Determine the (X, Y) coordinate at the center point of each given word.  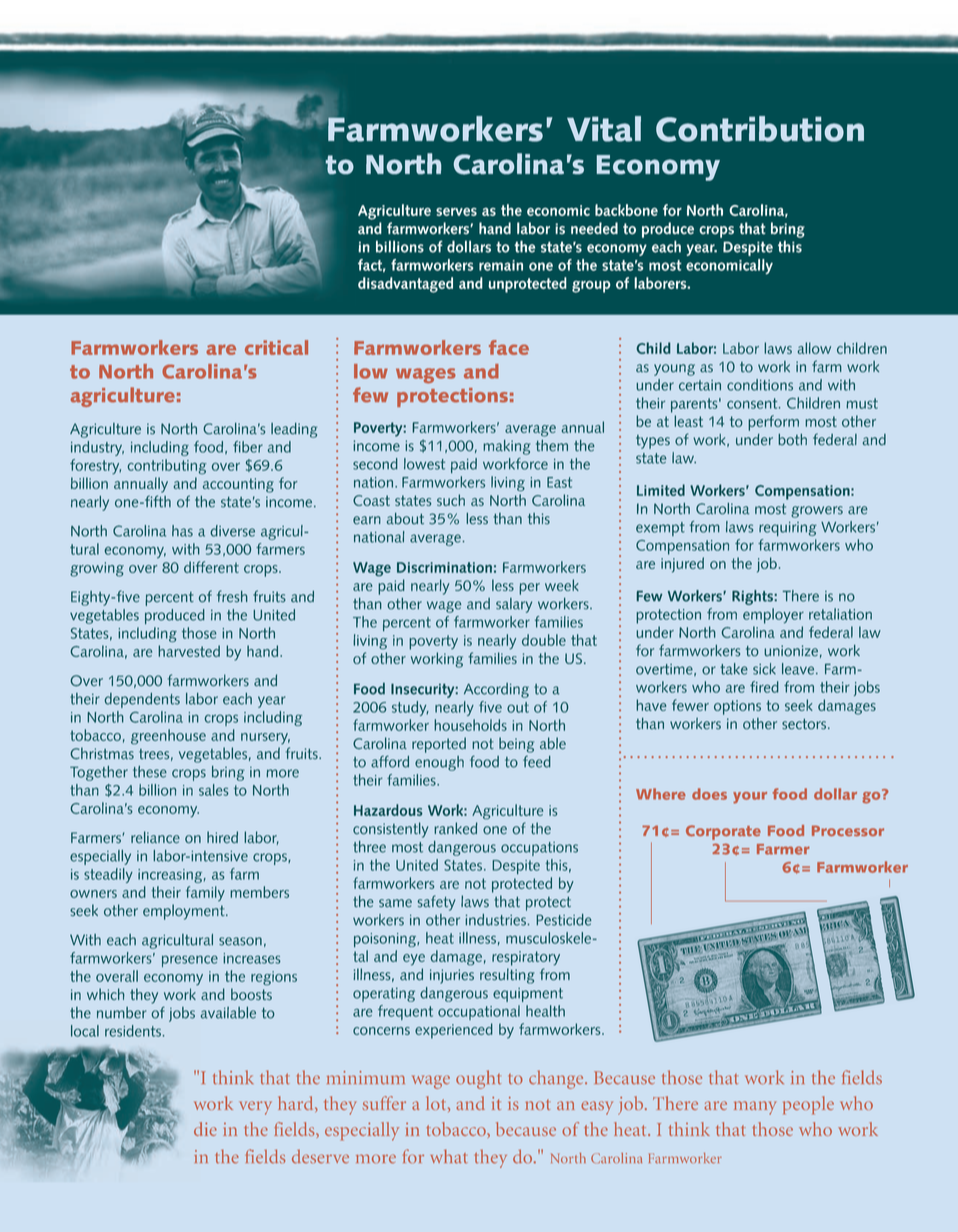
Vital (604, 129)
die (205, 1129)
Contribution (760, 129)
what (449, 1156)
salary (514, 605)
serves (456, 212)
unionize (791, 651)
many (755, 1108)
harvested (189, 651)
